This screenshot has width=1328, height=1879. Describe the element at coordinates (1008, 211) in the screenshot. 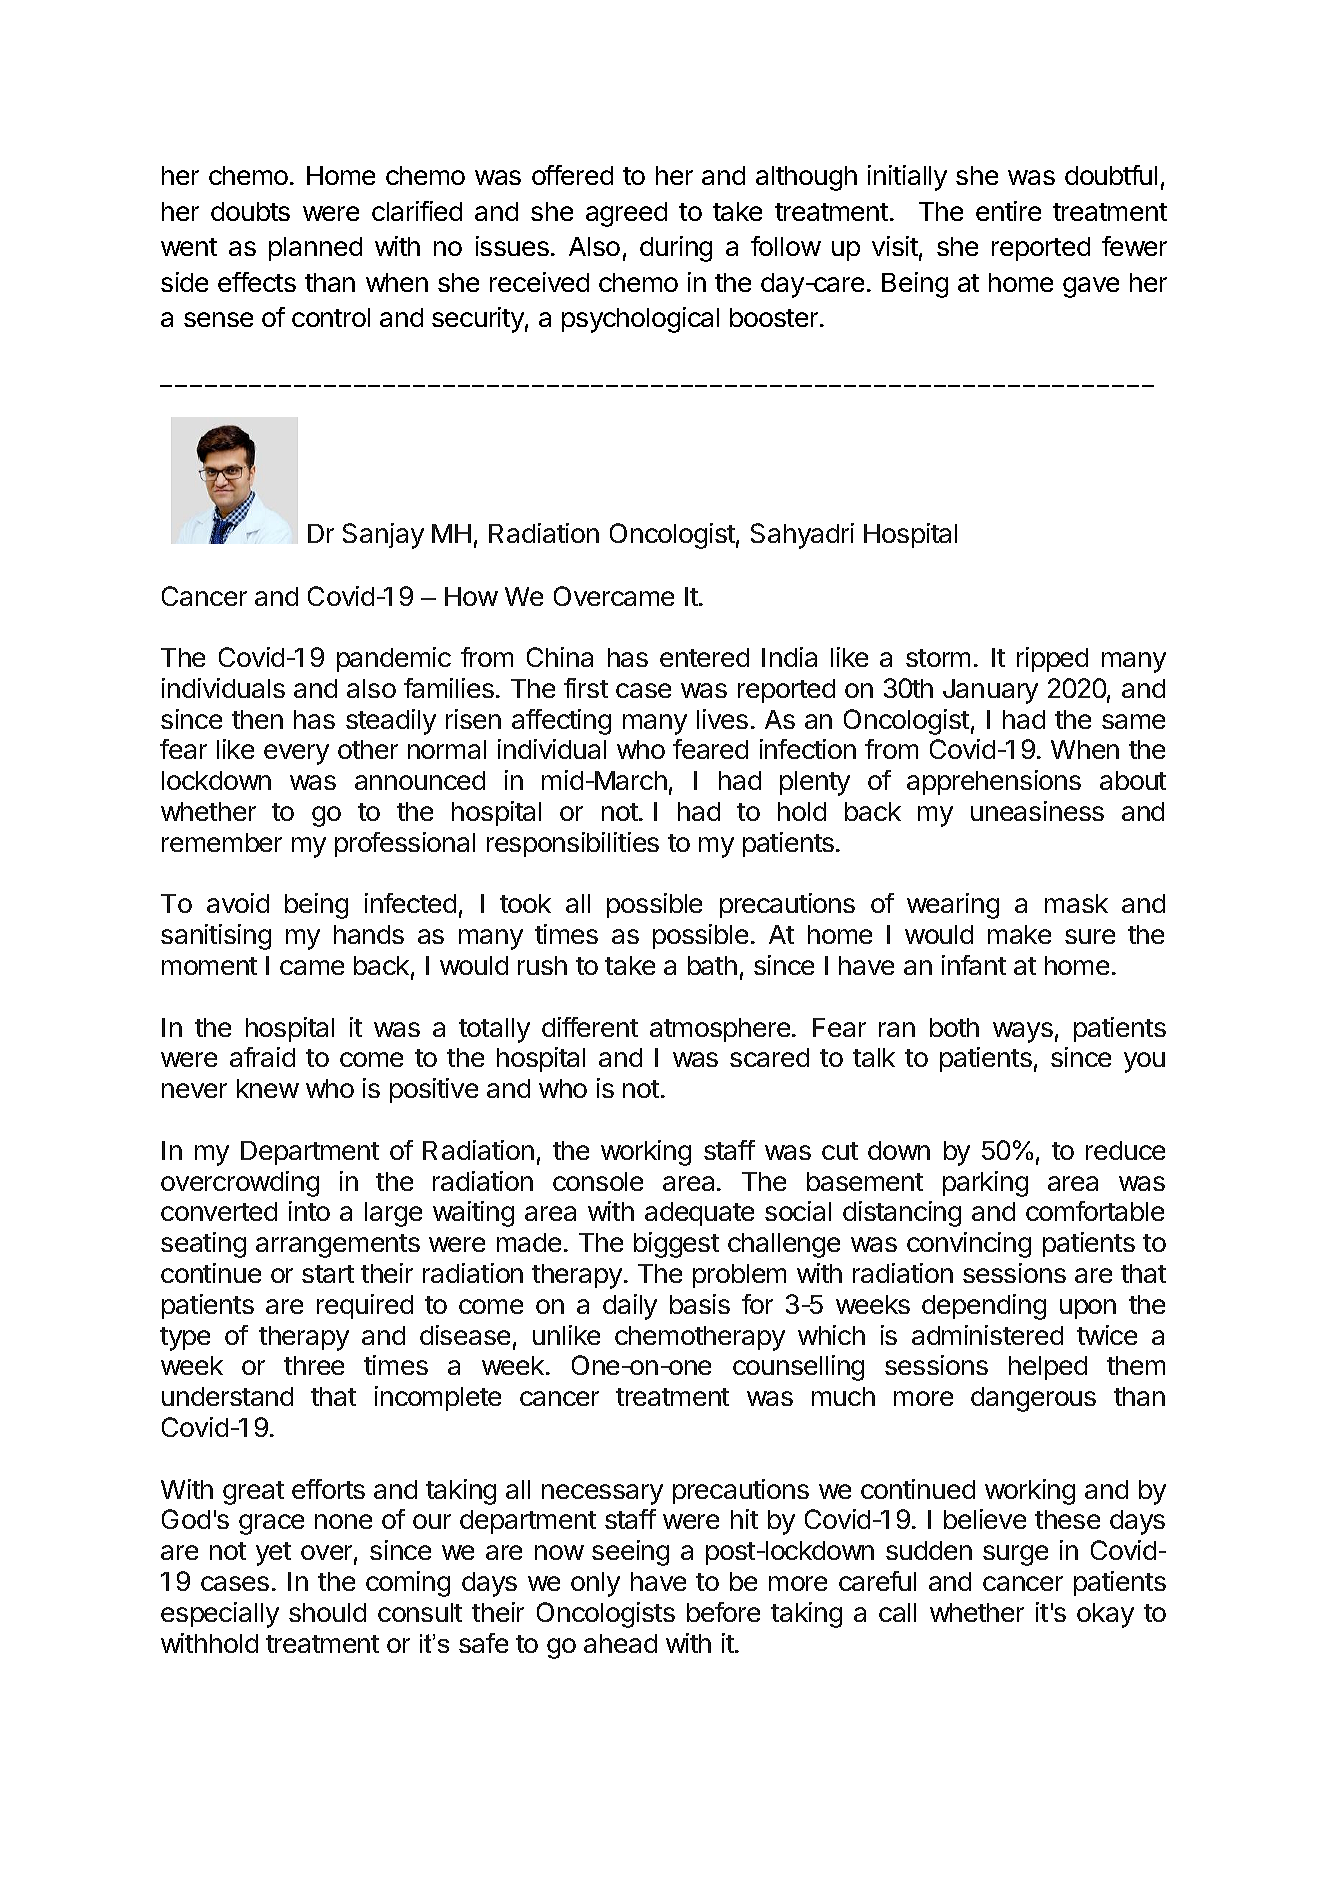

I see `entire` at that location.
